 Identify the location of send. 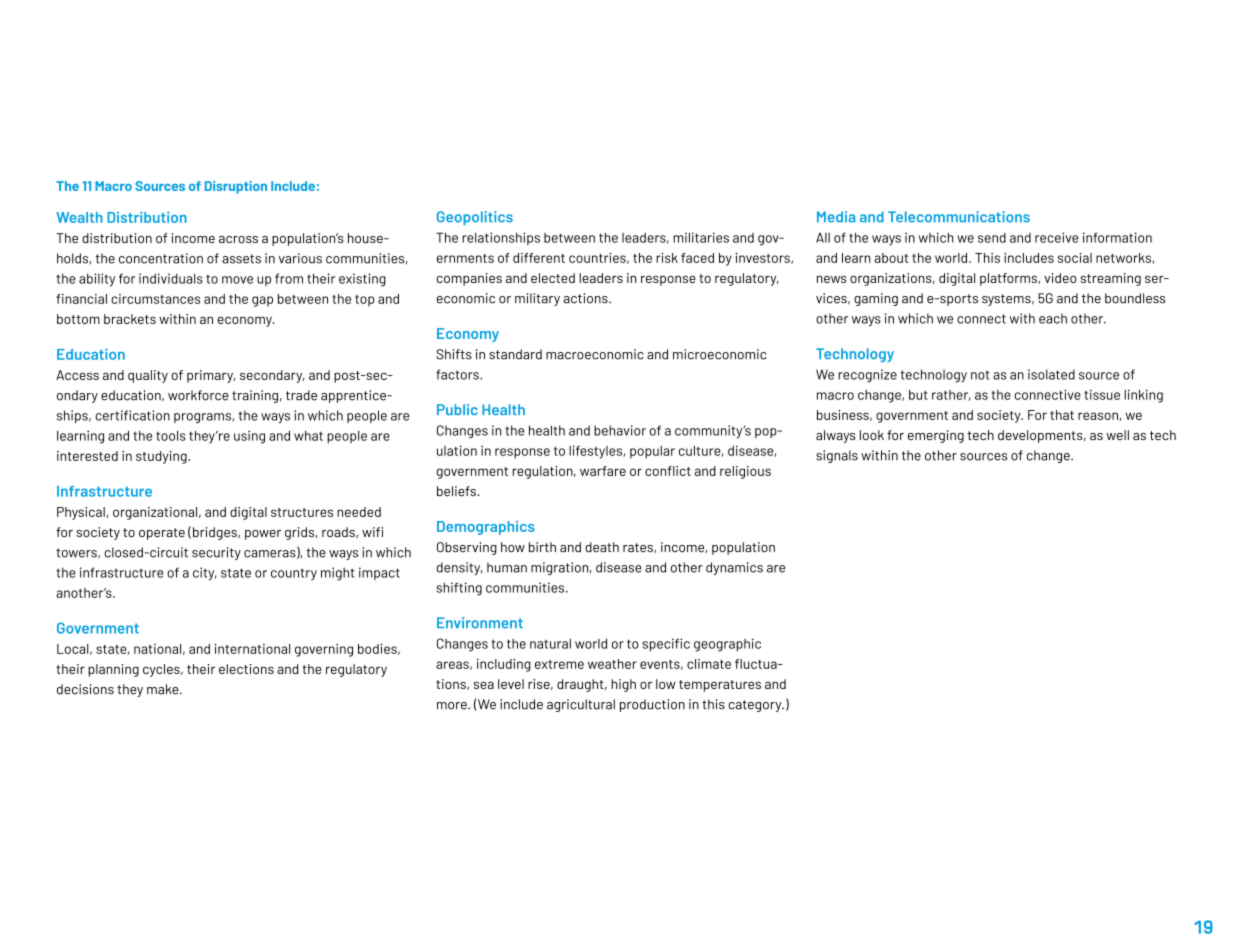
(992, 238).
